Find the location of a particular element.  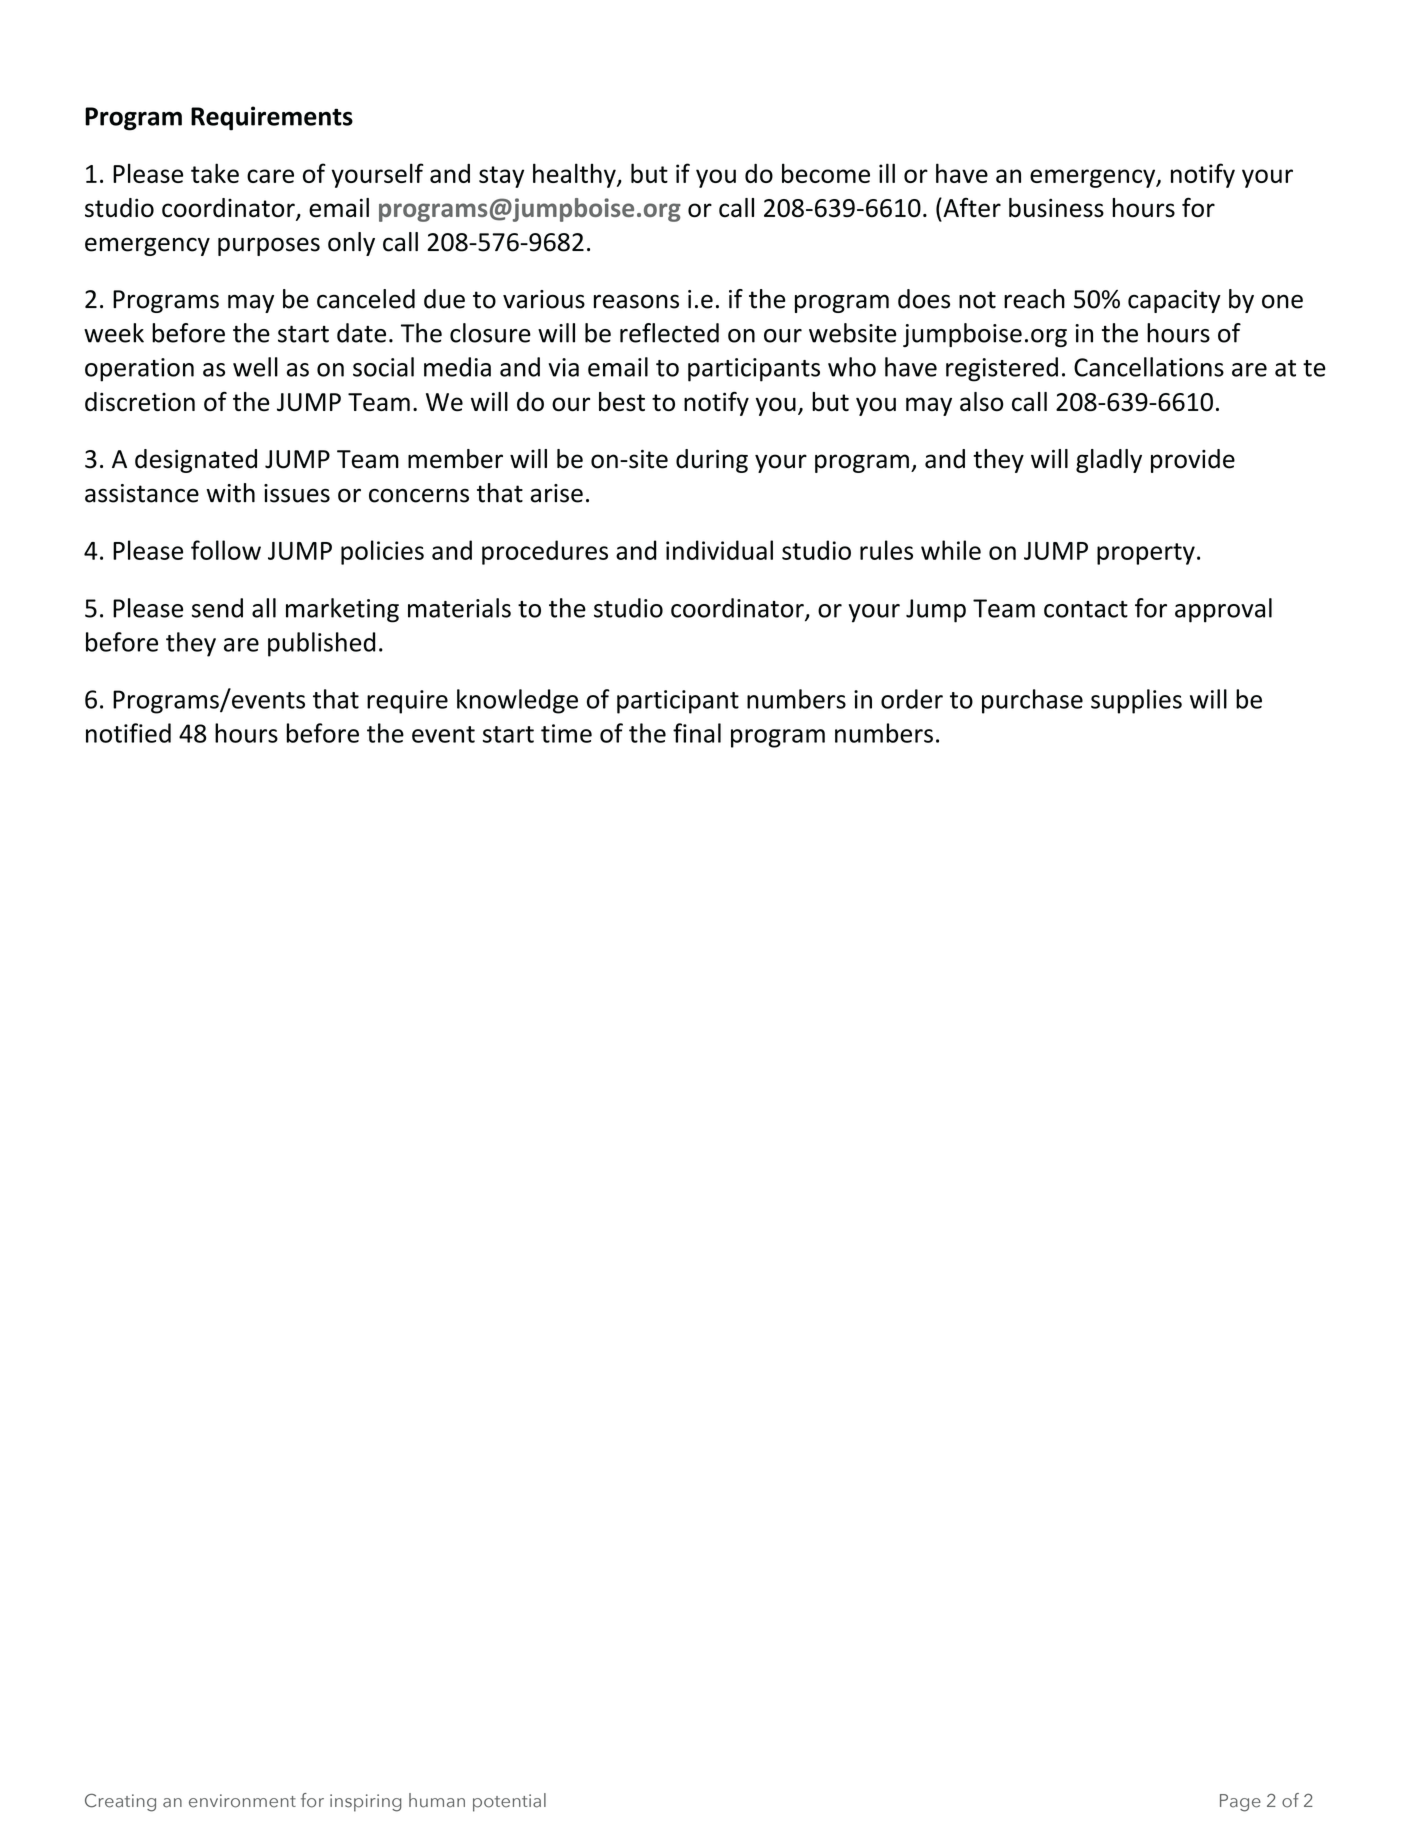

environment is located at coordinates (242, 1801).
